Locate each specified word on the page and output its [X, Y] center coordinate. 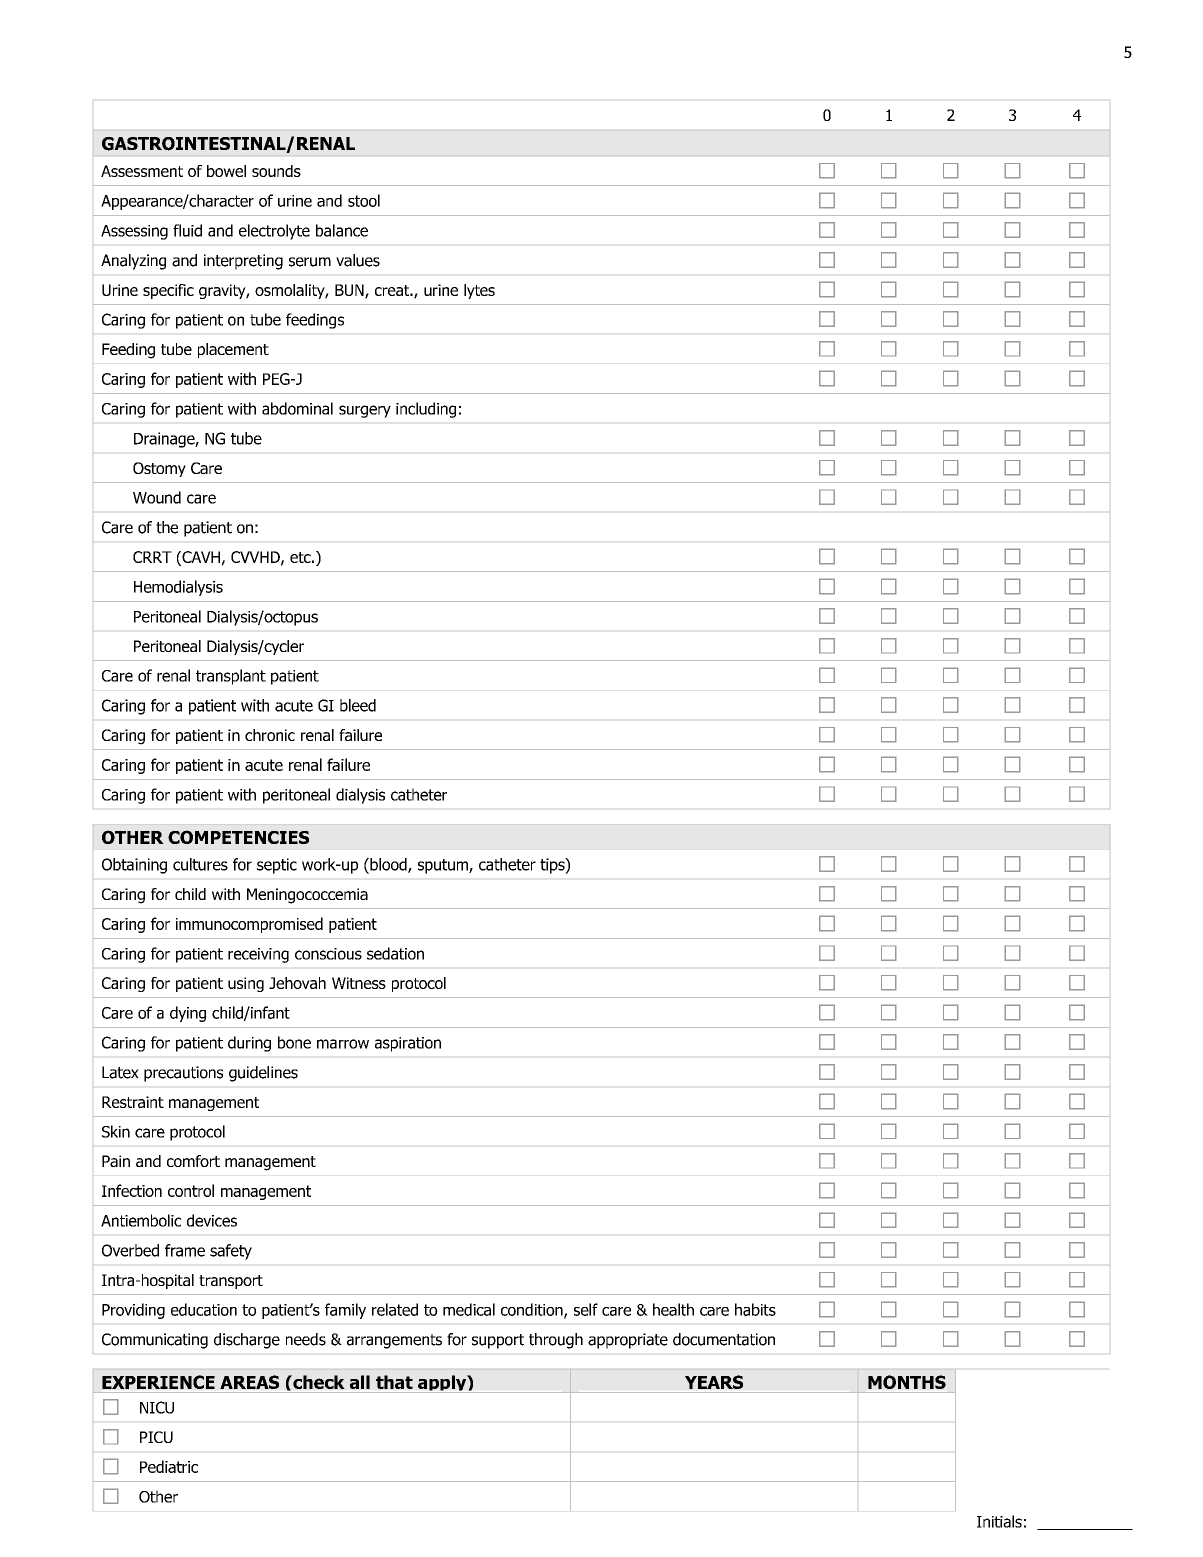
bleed [358, 705]
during [249, 1044]
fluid [187, 230]
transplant [231, 677]
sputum [444, 866]
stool [364, 200]
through [556, 1341]
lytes [479, 291]
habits [755, 1309]
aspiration [408, 1044]
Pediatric [169, 1466]
